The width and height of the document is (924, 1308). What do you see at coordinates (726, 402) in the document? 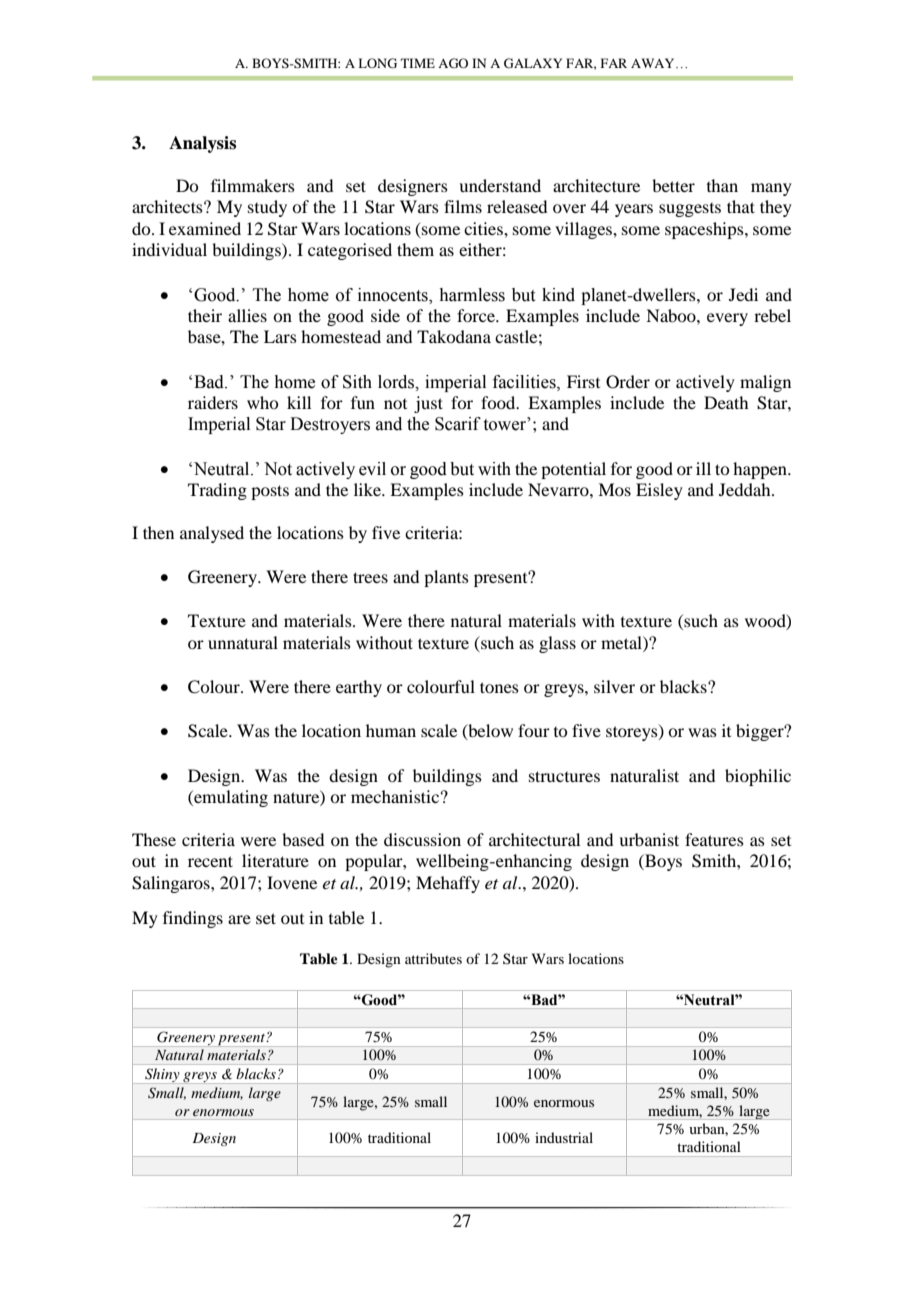
I see `Death` at bounding box center [726, 402].
